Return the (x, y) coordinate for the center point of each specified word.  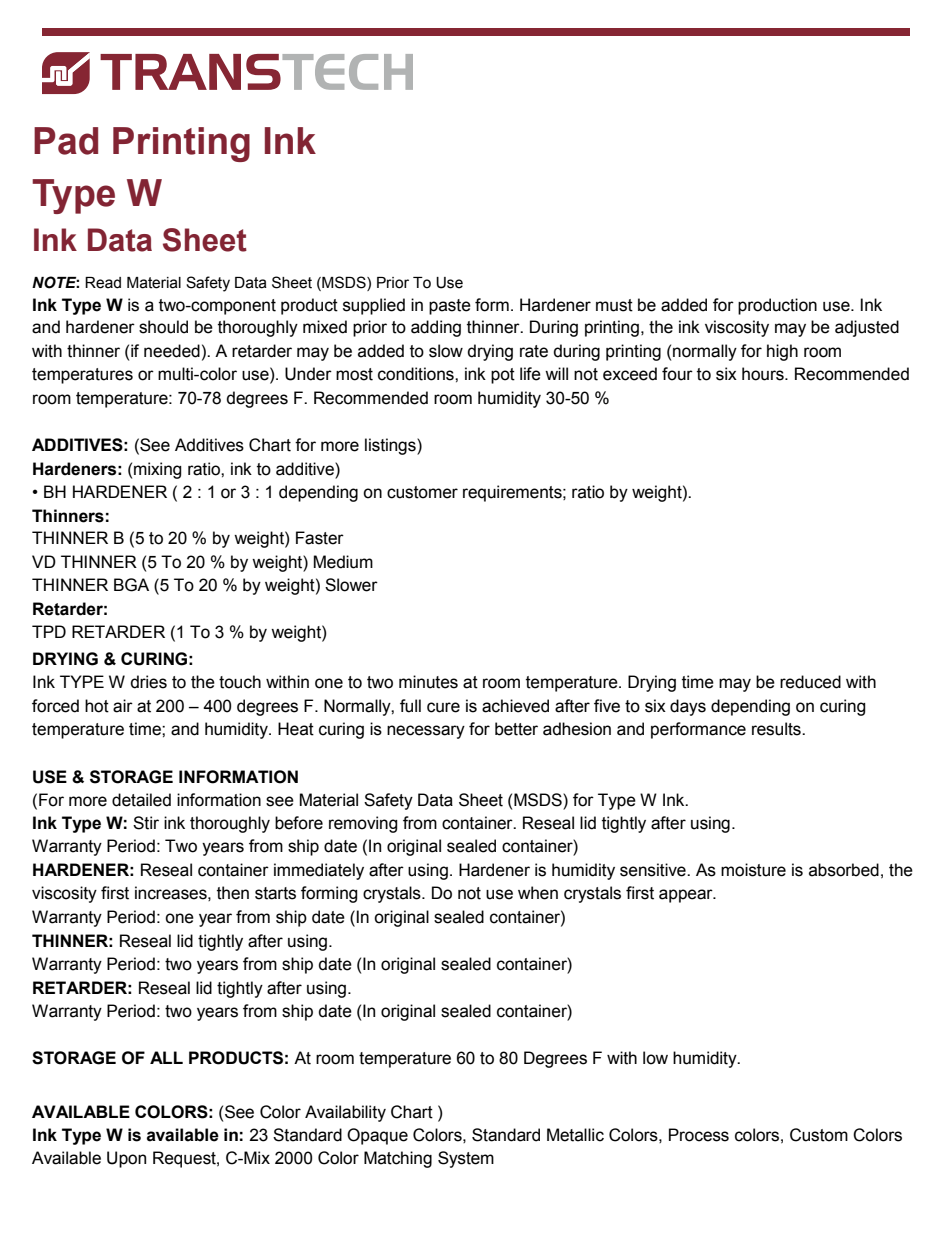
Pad (66, 141)
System (466, 1159)
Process (699, 1135)
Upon (126, 1159)
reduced (810, 682)
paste (450, 307)
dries (149, 682)
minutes (428, 682)
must (614, 305)
